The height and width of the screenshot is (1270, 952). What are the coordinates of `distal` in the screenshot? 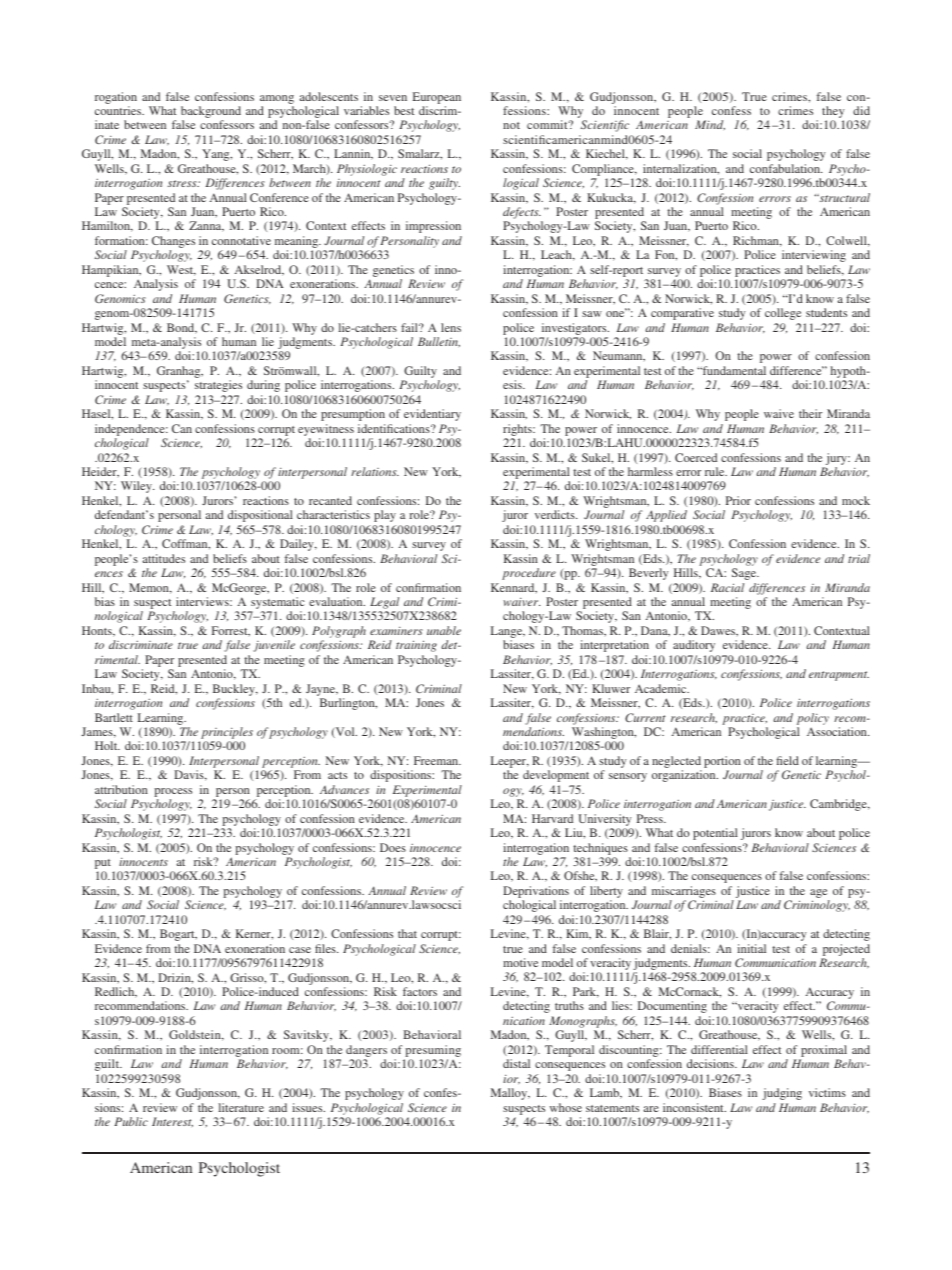 It's located at (516, 1063).
